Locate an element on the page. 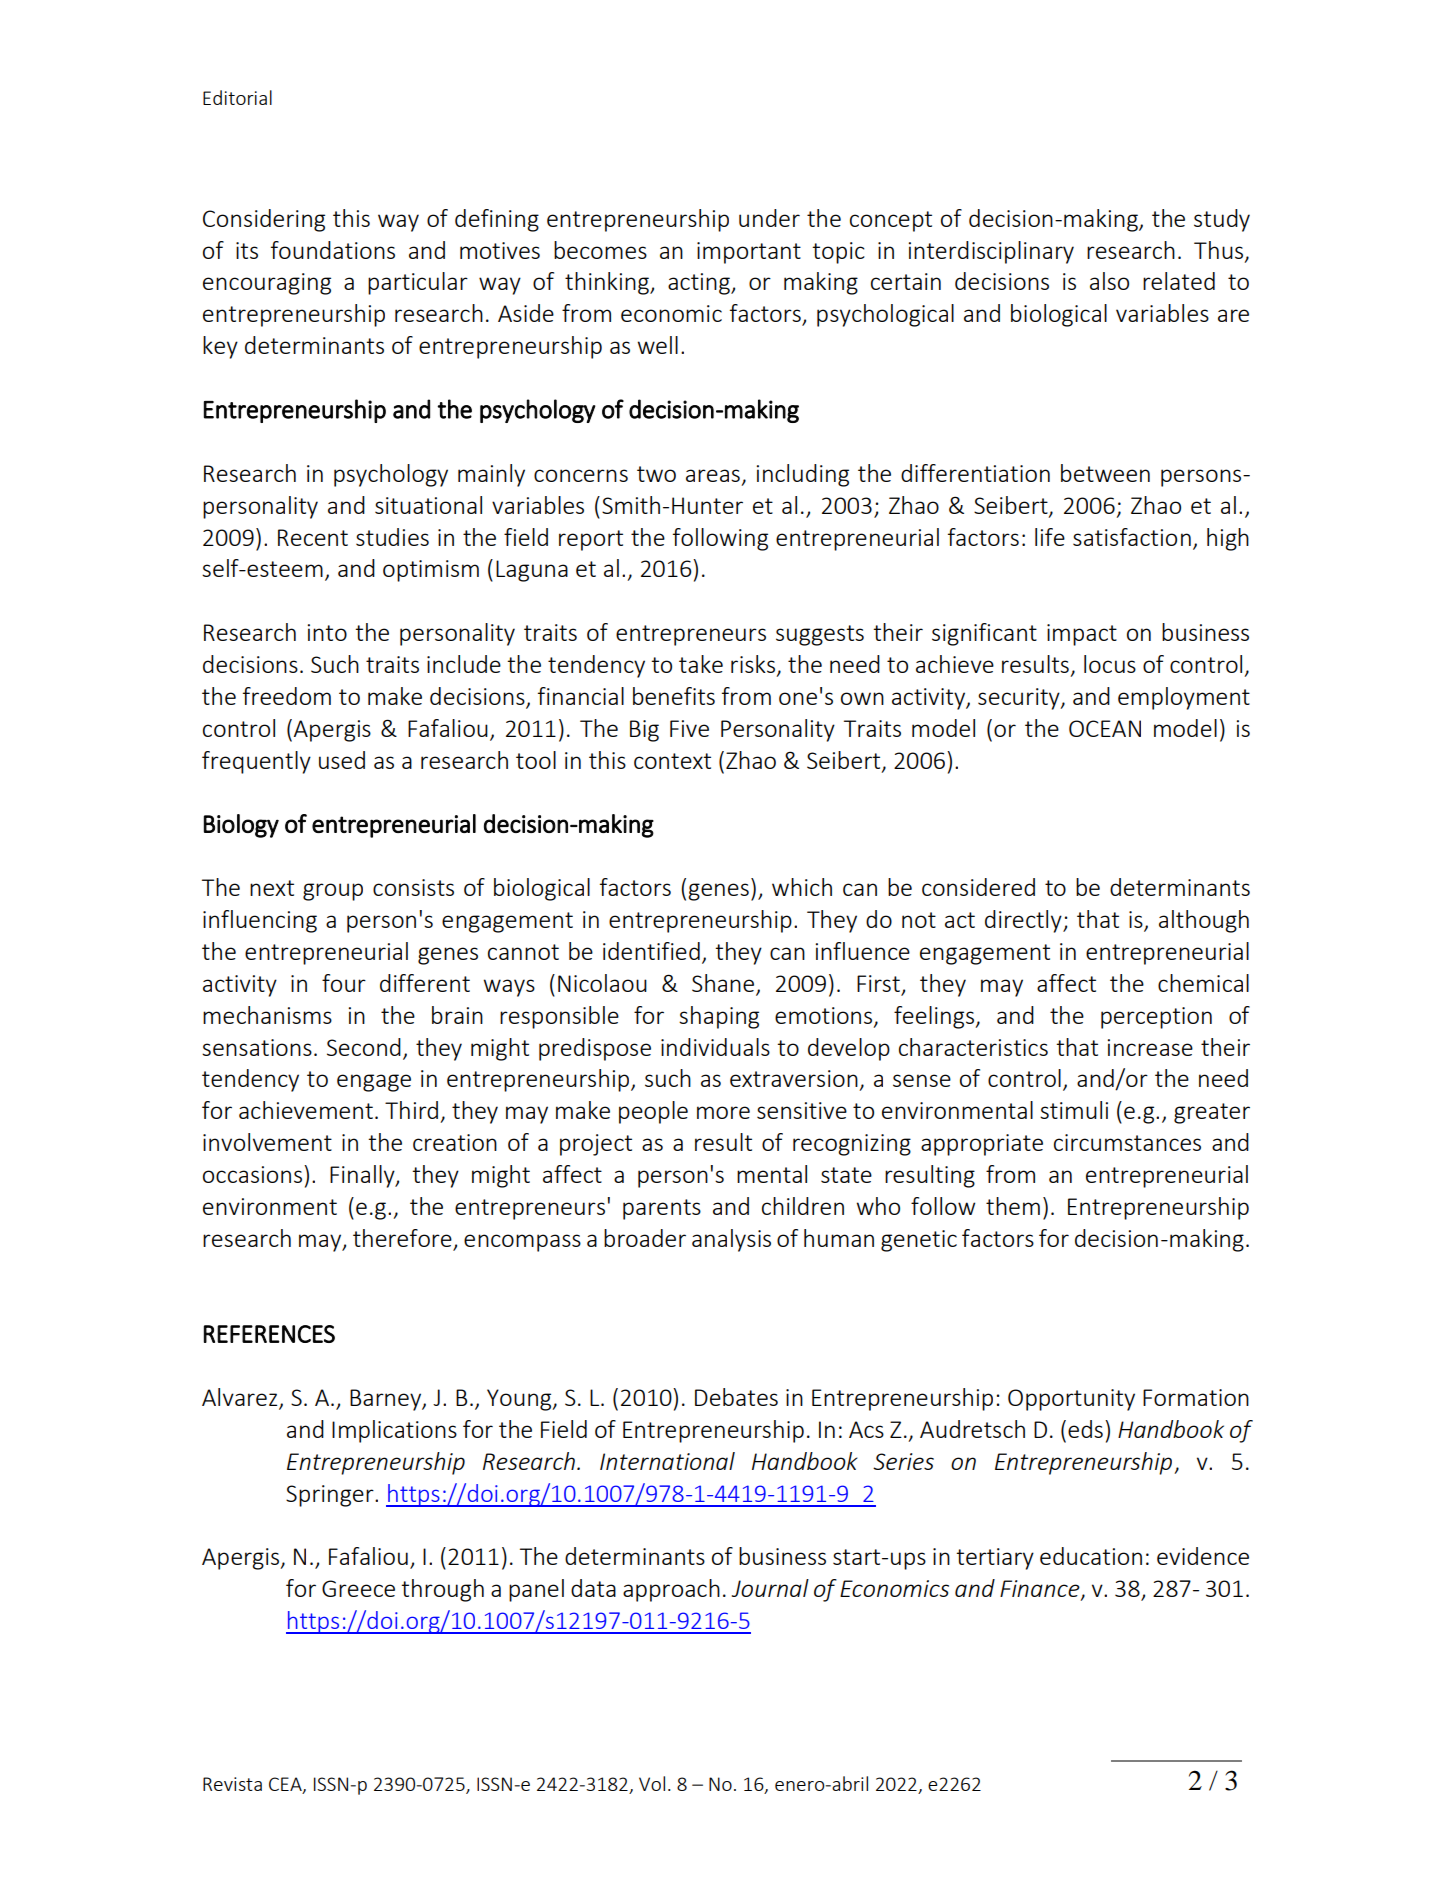 The image size is (1452, 1880). satisfaction is located at coordinates (1132, 537).
